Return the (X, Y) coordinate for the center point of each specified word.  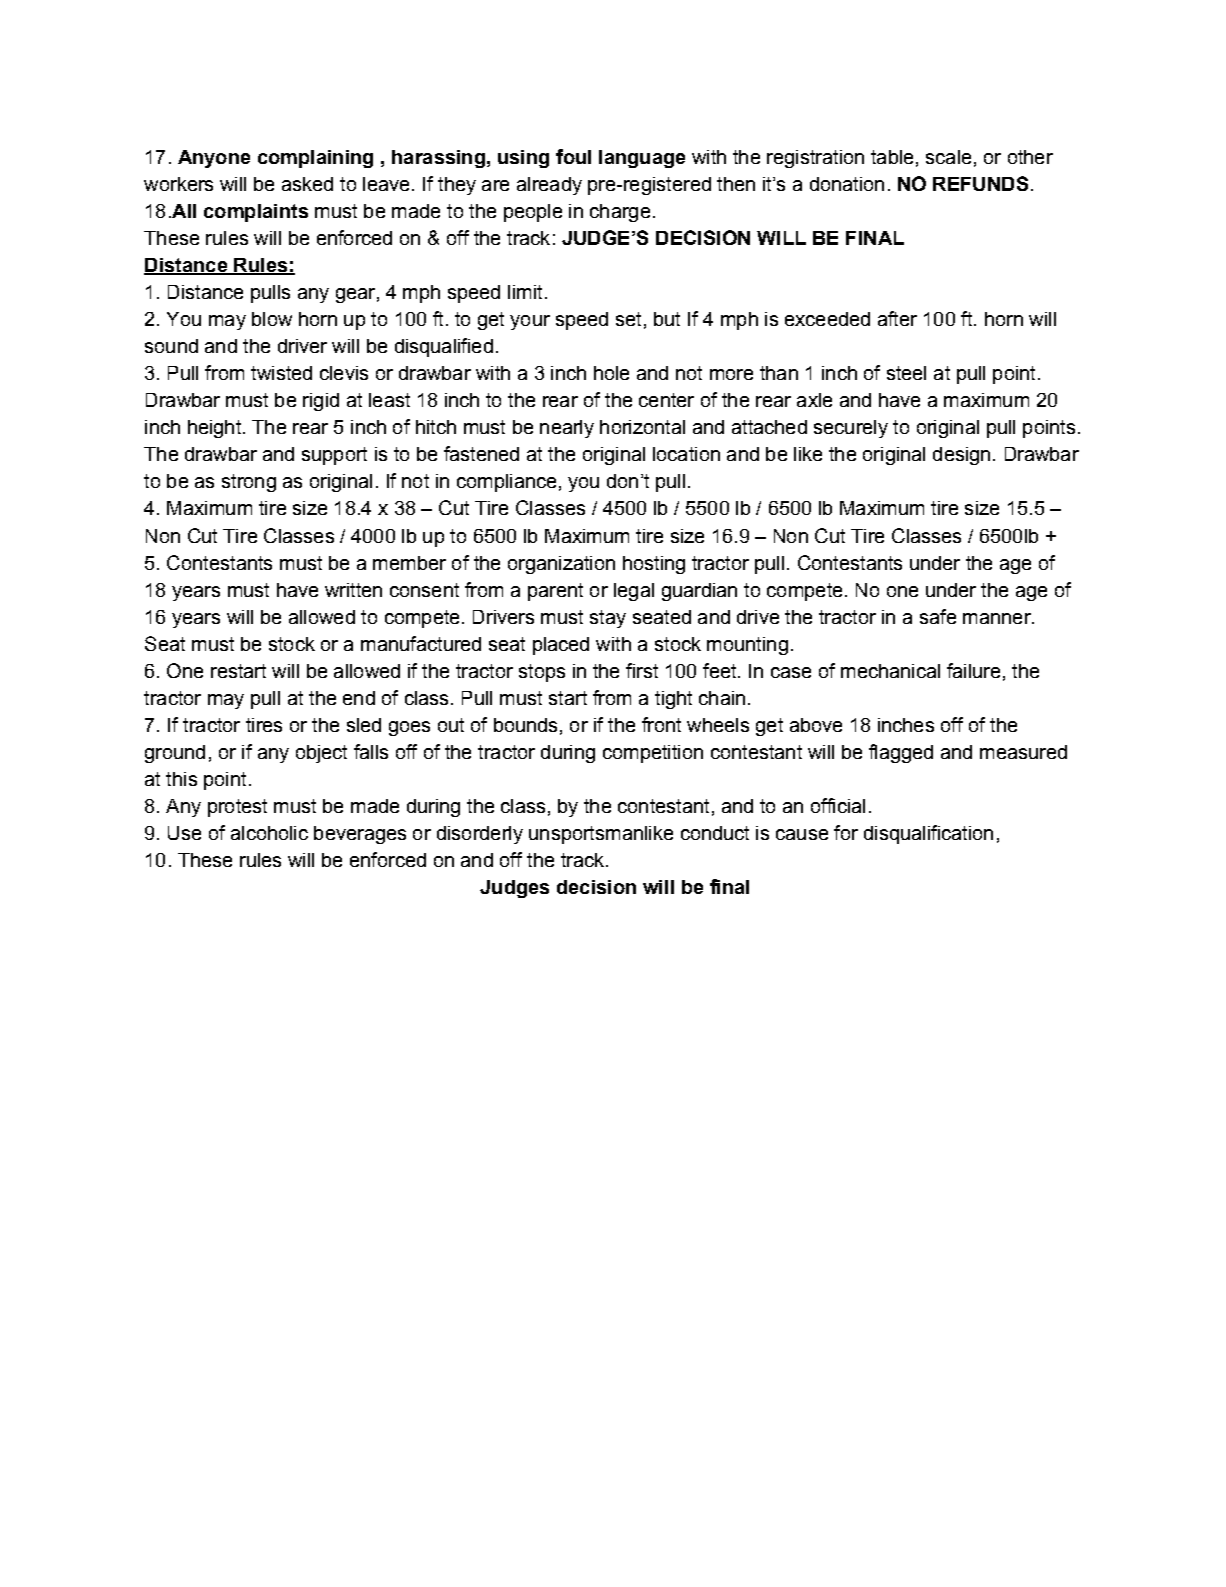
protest (237, 808)
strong (249, 483)
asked (307, 184)
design (961, 456)
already (549, 186)
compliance (506, 483)
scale (948, 157)
